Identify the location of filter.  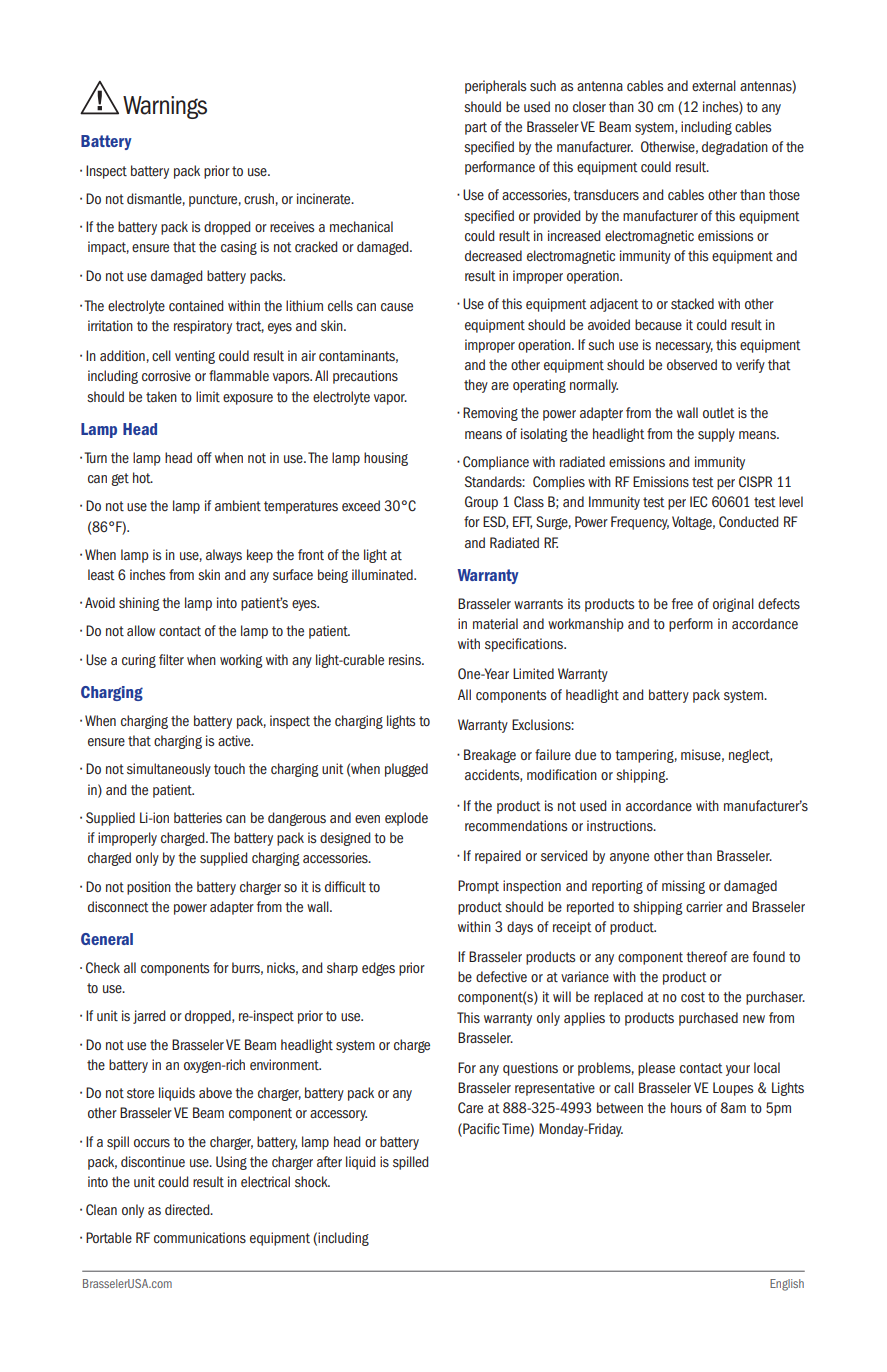
(171, 659).
